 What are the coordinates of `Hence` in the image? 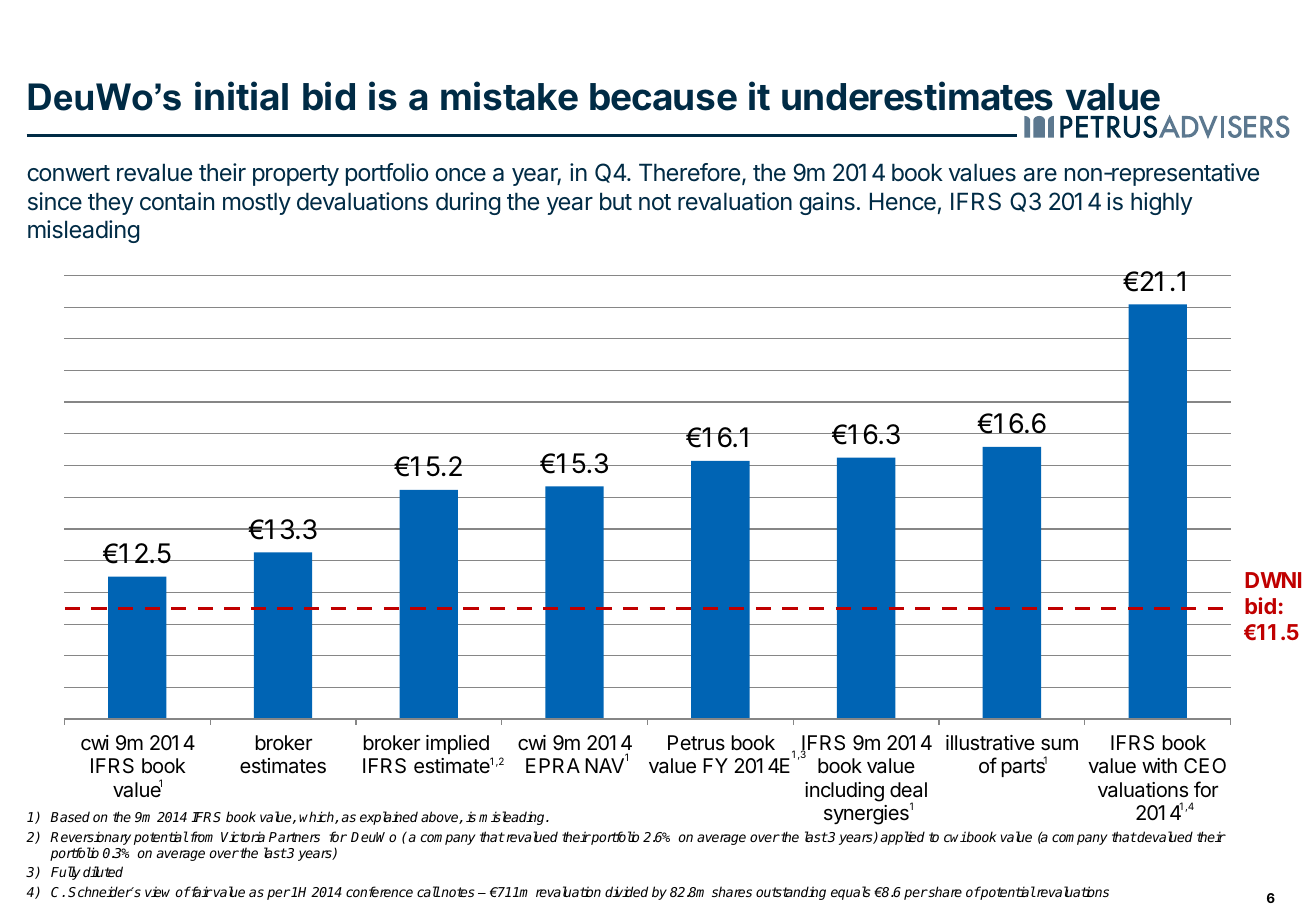 It's located at (903, 201).
